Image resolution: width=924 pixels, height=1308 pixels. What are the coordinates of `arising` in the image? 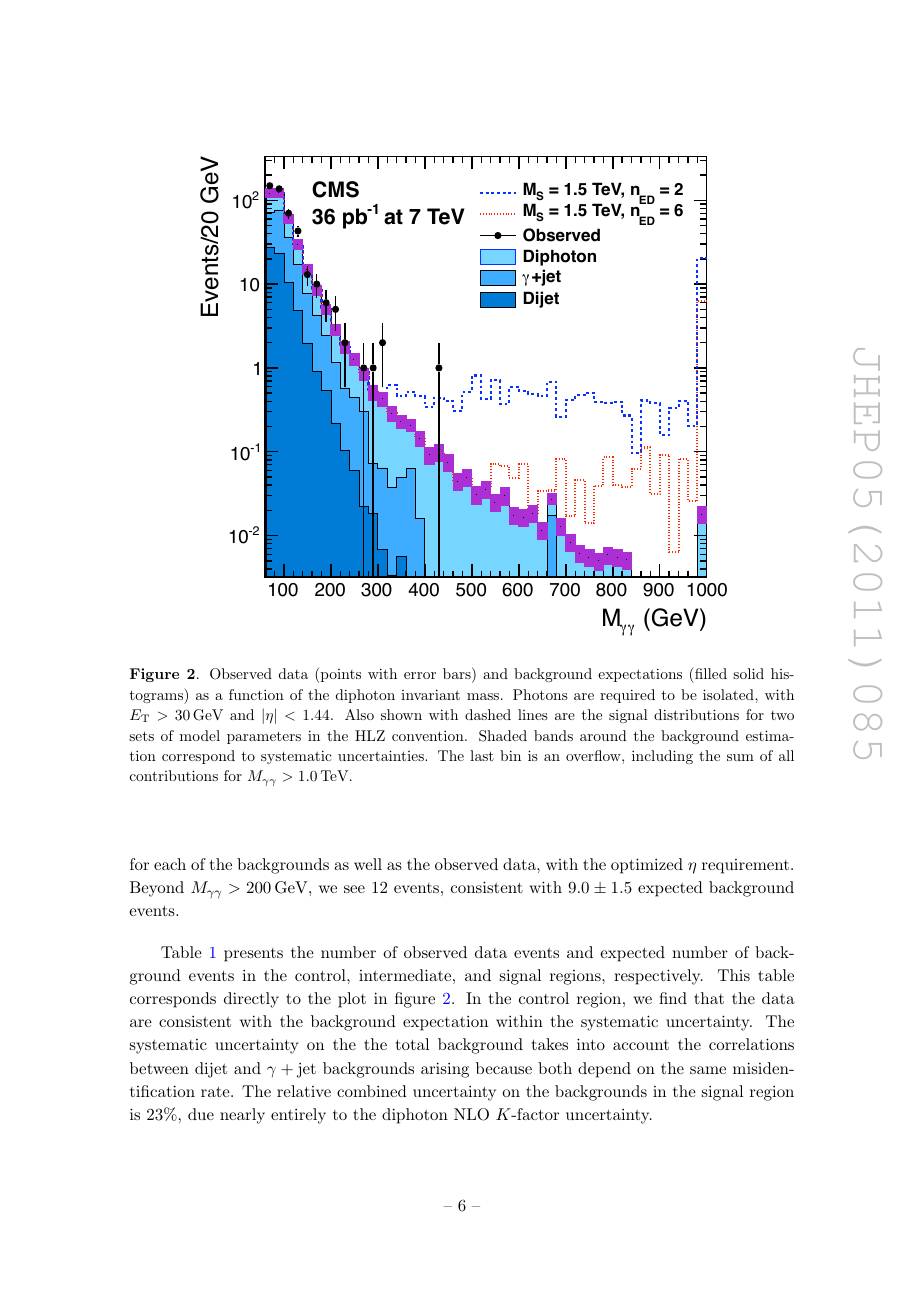 It's located at (445, 1070).
